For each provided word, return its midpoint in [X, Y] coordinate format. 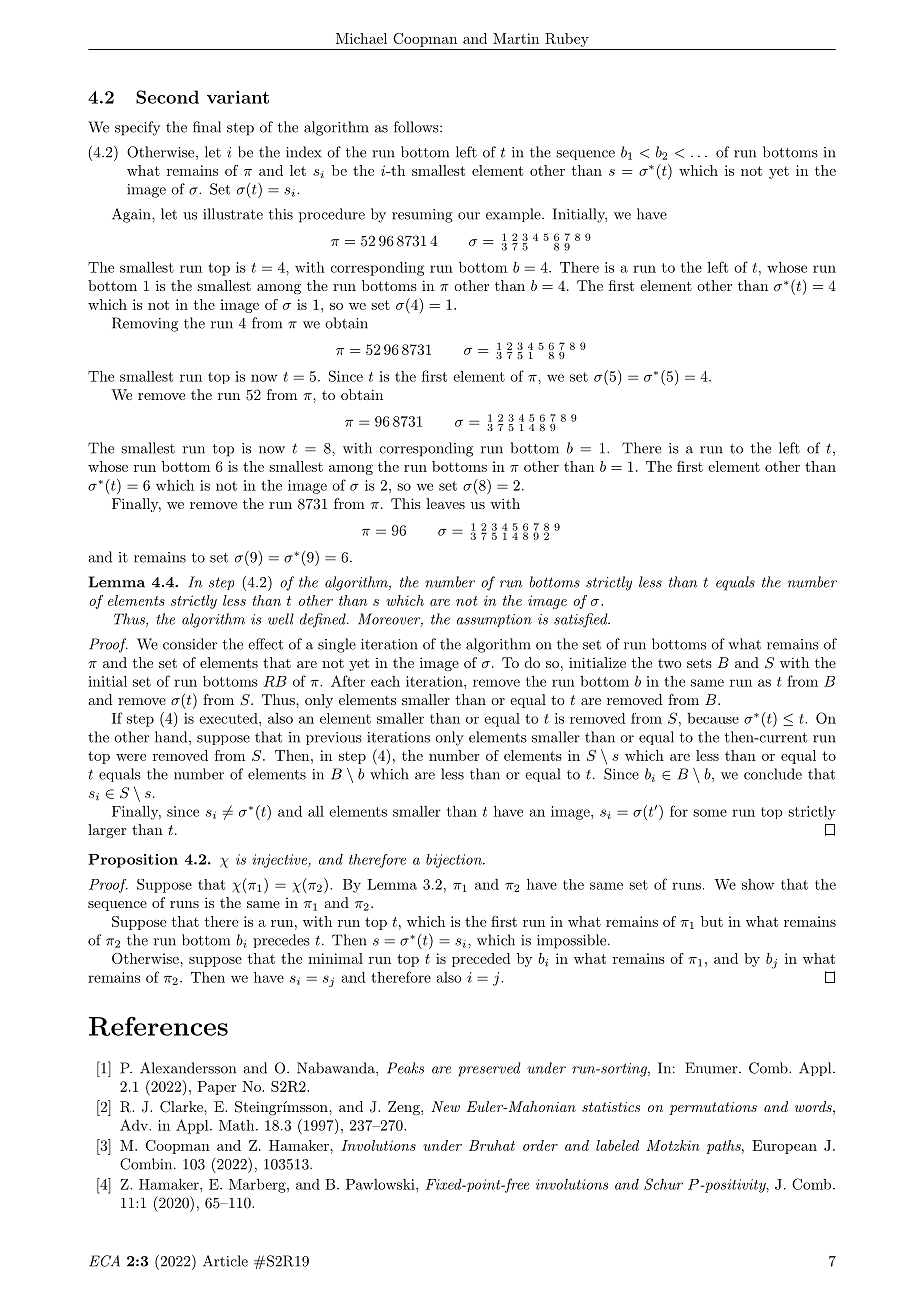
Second [167, 97]
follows [417, 127]
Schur [663, 1184]
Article [225, 1261]
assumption [494, 620]
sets [699, 663]
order [540, 1145]
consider [190, 644]
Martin [516, 38]
